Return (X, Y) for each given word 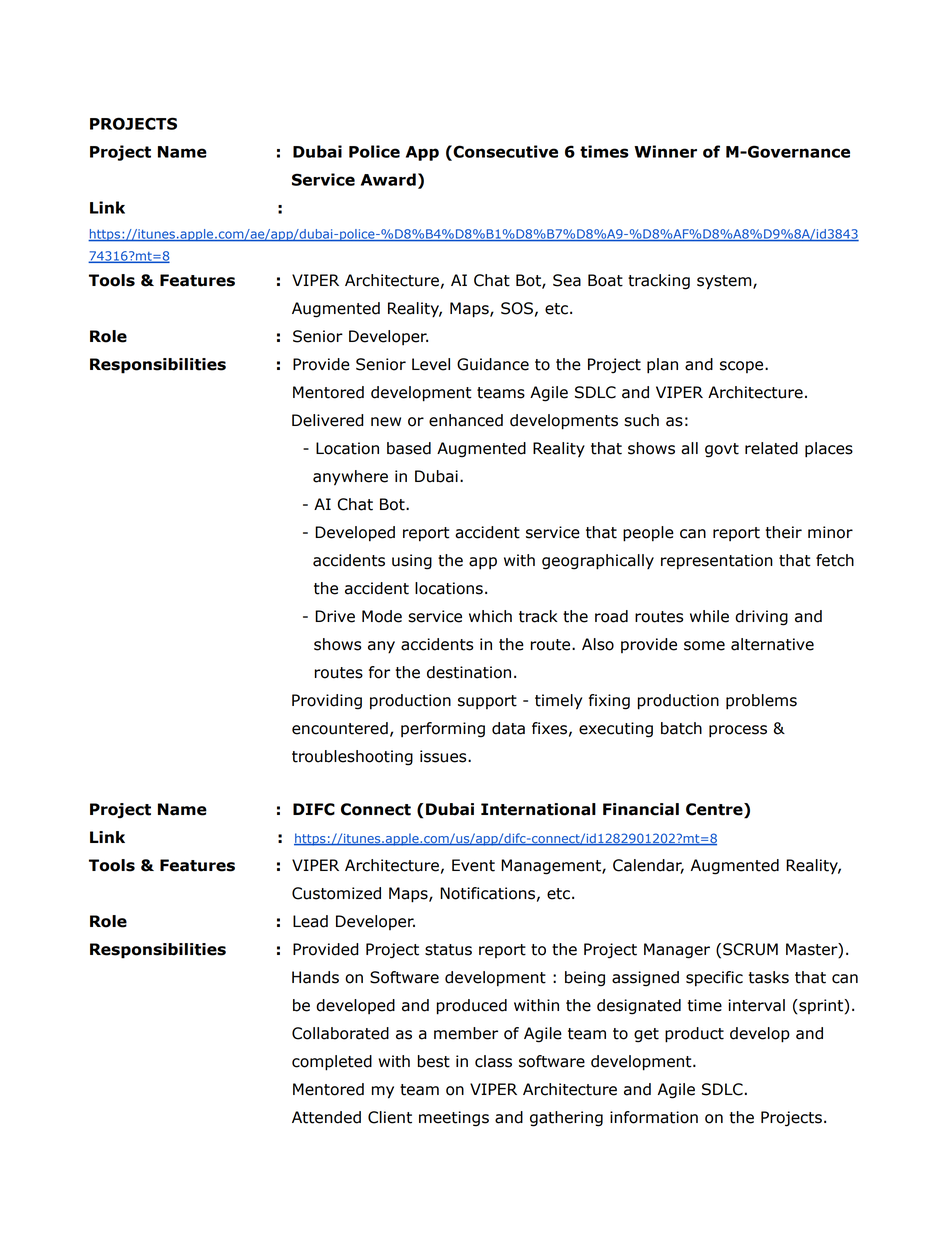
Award (388, 179)
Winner (665, 151)
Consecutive (504, 151)
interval (756, 1005)
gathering (566, 1119)
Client (390, 1117)
